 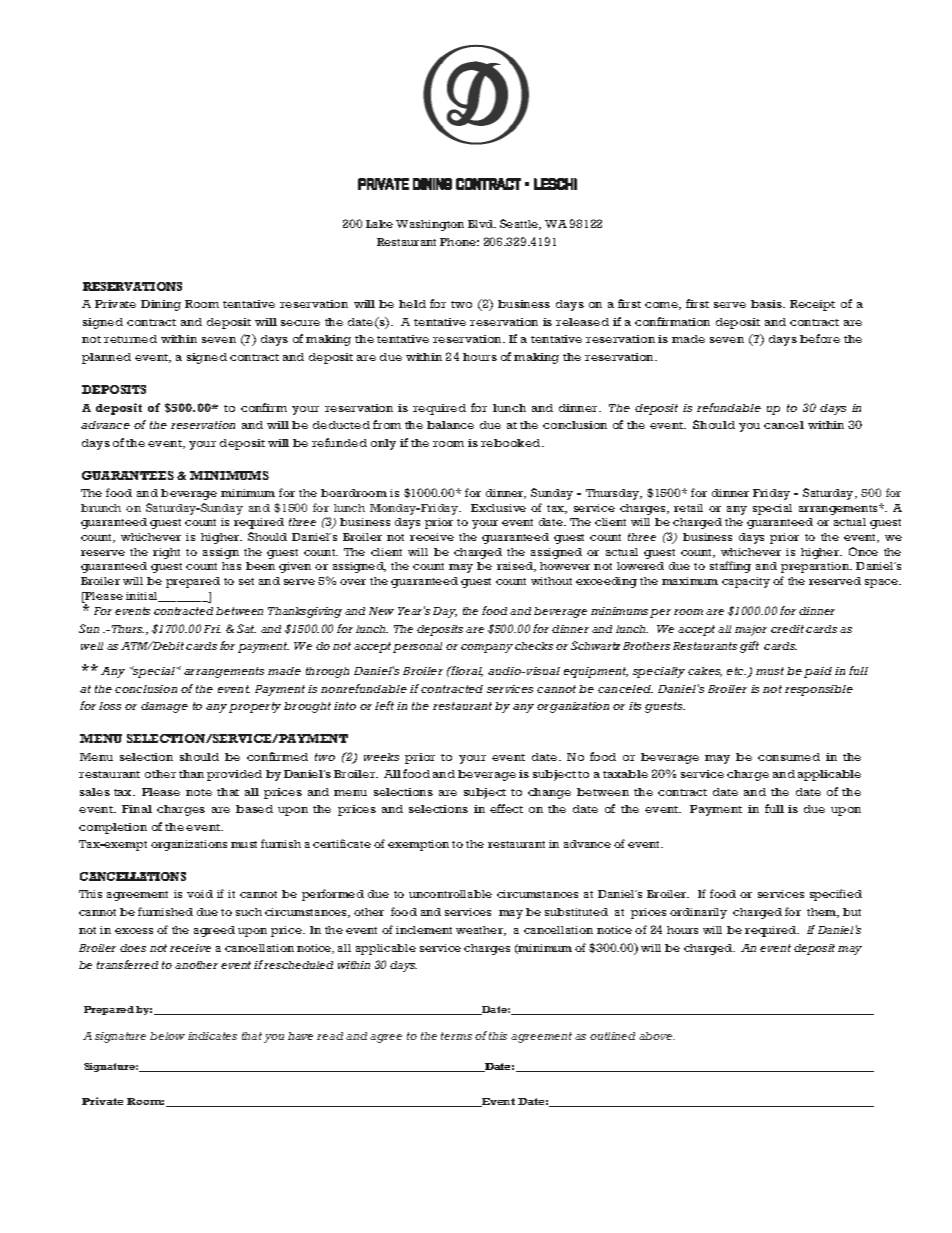 I want to click on credit, so click(x=787, y=629).
